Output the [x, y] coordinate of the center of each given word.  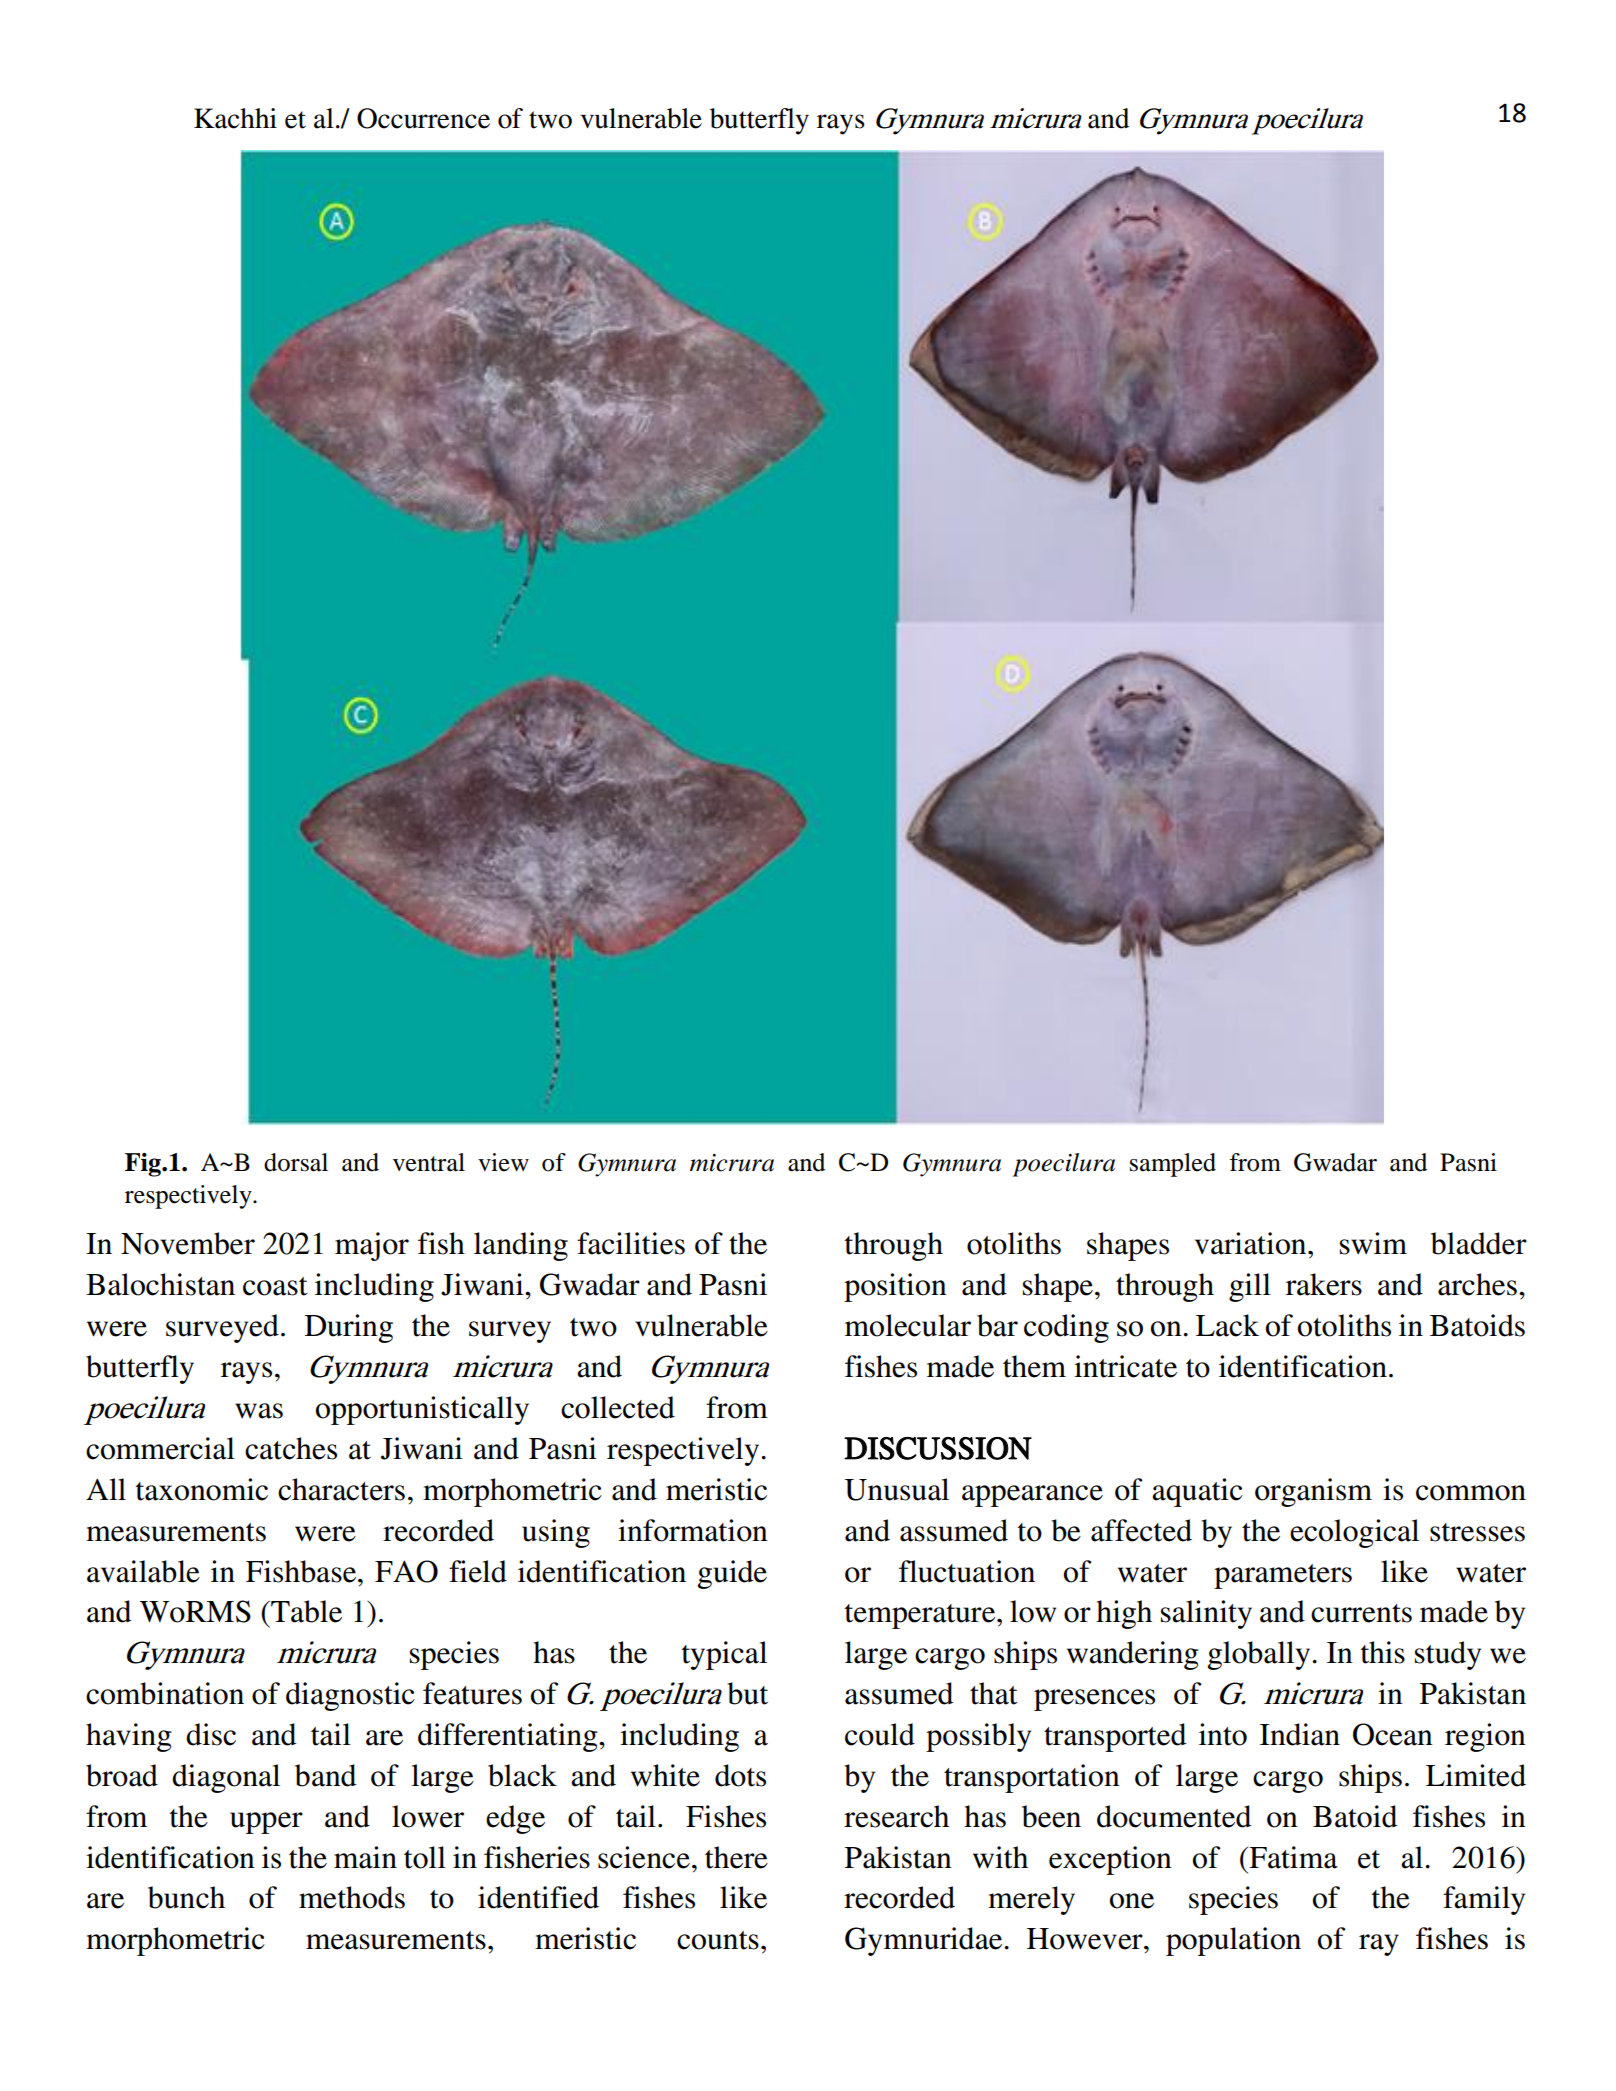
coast [275, 1286]
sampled [1173, 1165]
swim [1373, 1243]
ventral [429, 1162]
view [503, 1162]
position [895, 1287]
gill [1250, 1287]
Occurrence [423, 118]
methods [352, 1897]
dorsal [296, 1162]
